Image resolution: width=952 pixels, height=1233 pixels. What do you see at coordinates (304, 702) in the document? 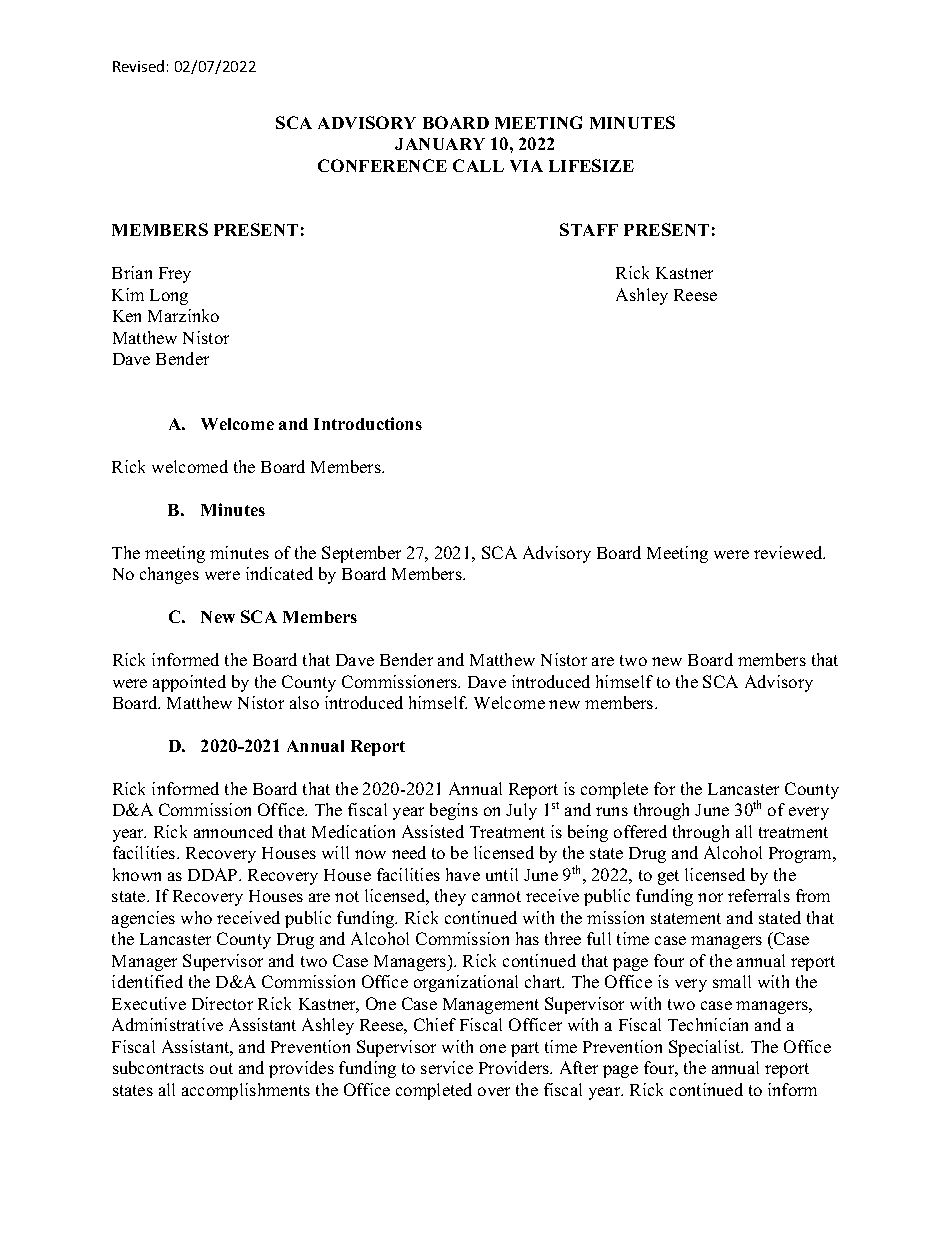
I see `also` at bounding box center [304, 702].
